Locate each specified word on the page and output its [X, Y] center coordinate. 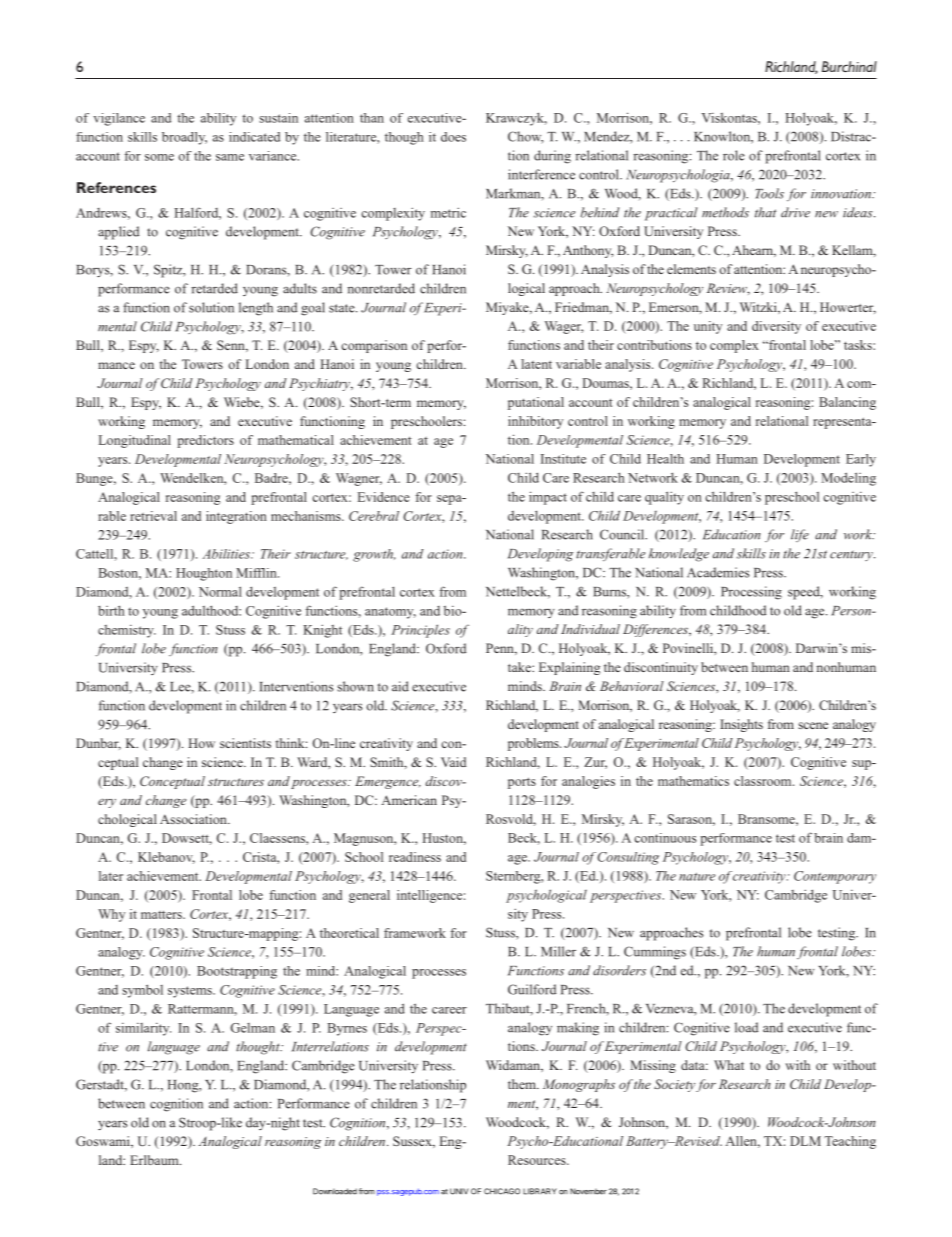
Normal [220, 591]
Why [111, 915]
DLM [805, 1141]
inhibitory [535, 422]
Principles [420, 631]
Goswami [104, 1142]
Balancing [847, 403]
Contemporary [835, 877]
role [734, 155]
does [453, 137]
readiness [415, 857]
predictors [205, 441]
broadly [184, 138]
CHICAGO [502, 1191]
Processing [751, 593]
